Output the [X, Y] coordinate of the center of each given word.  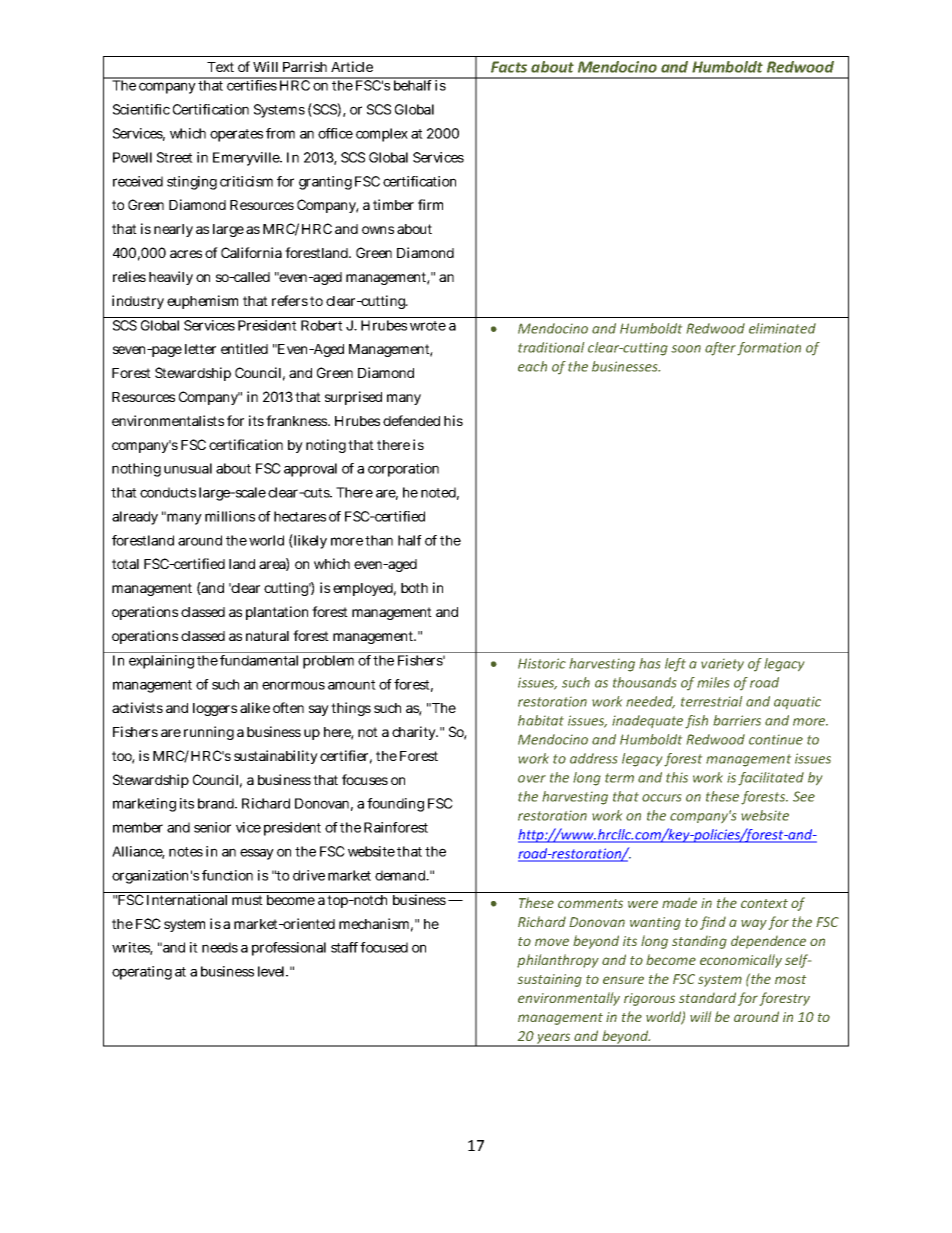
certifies [251, 84]
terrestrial [711, 701]
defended [411, 420]
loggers [215, 709]
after [720, 349]
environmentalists [168, 420]
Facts [509, 67]
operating [142, 973]
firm [430, 204]
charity [415, 733]
